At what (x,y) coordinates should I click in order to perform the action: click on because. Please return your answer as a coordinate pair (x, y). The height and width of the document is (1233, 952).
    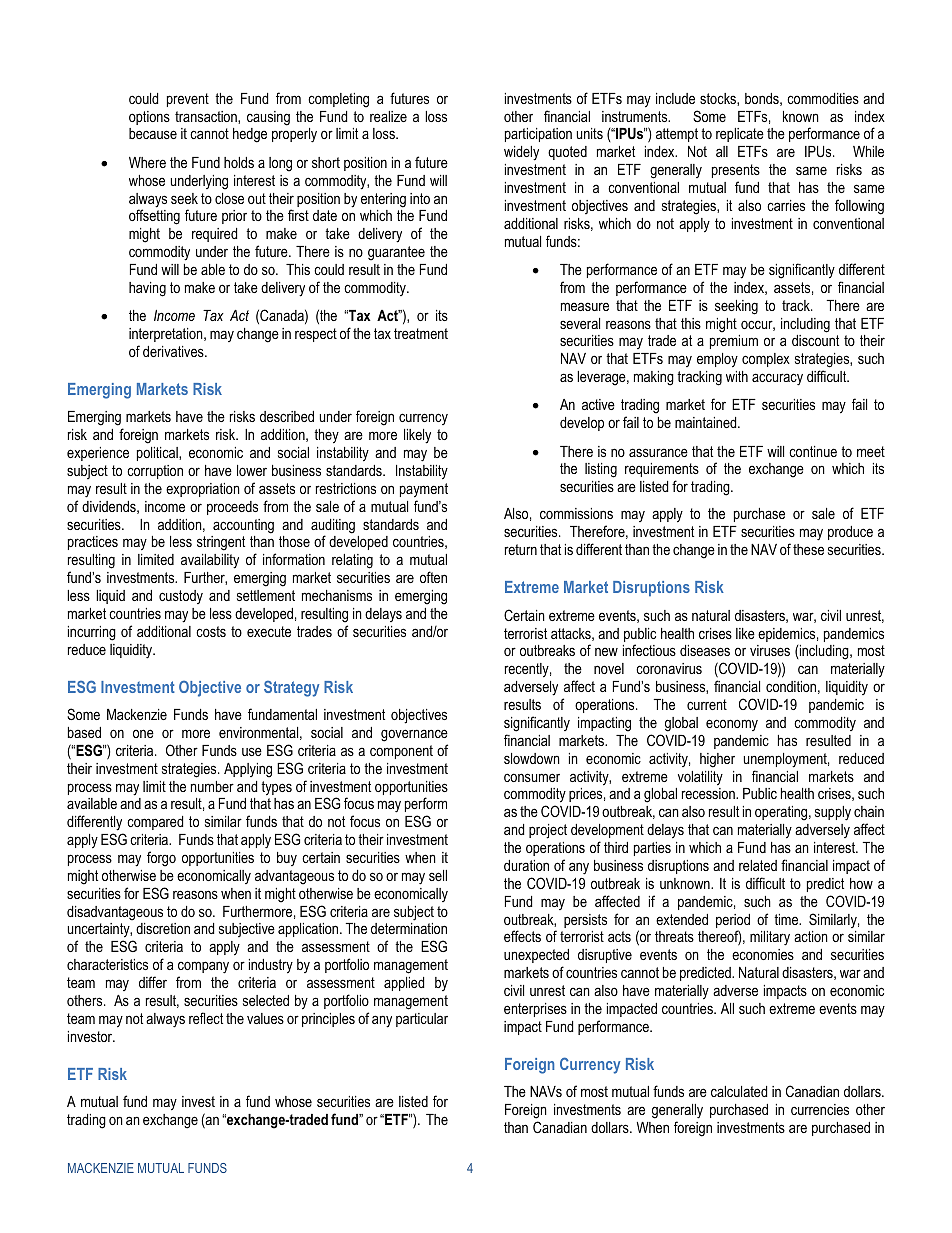
    Looking at the image, I should click on (153, 133).
